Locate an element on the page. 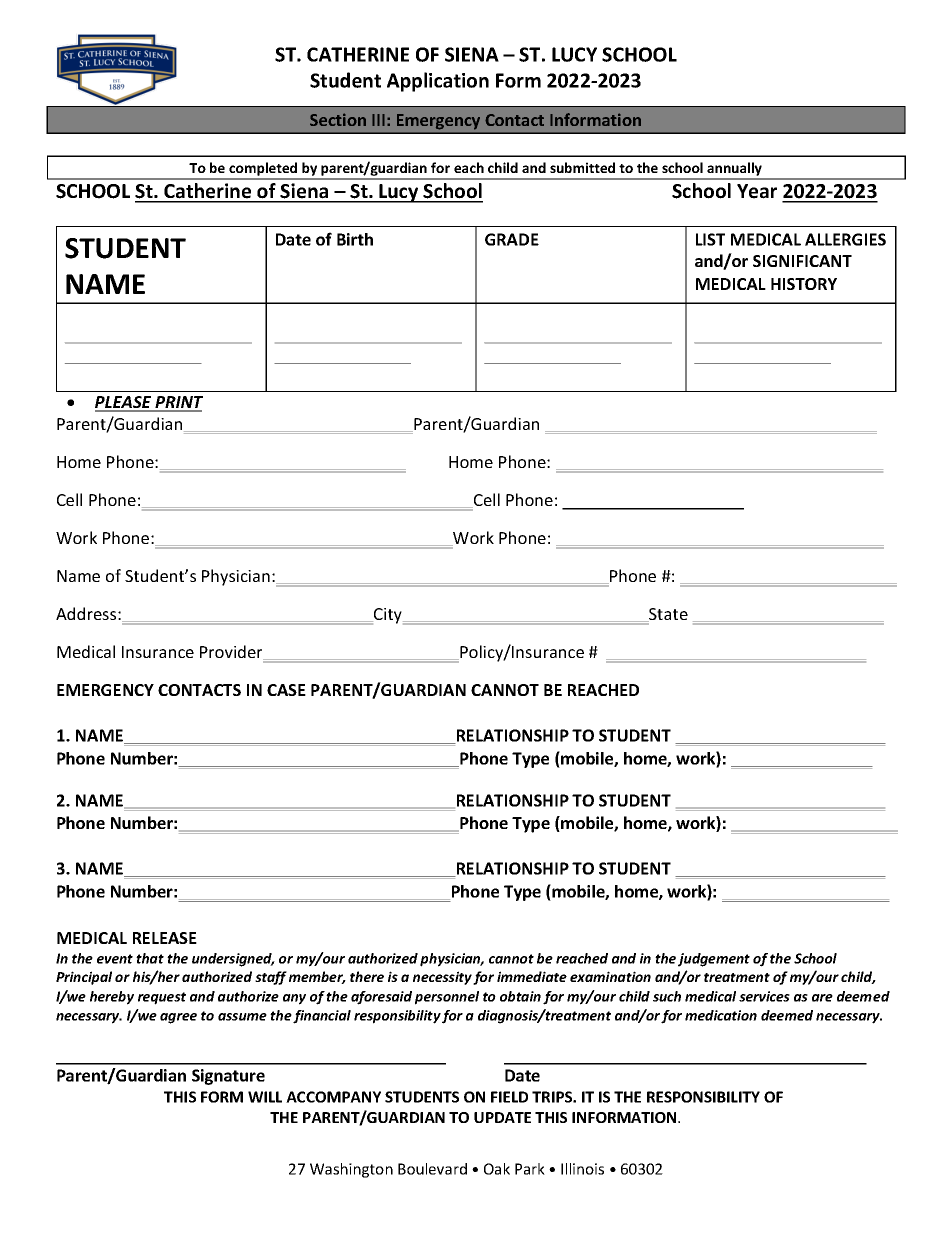  Provider is located at coordinates (232, 652).
